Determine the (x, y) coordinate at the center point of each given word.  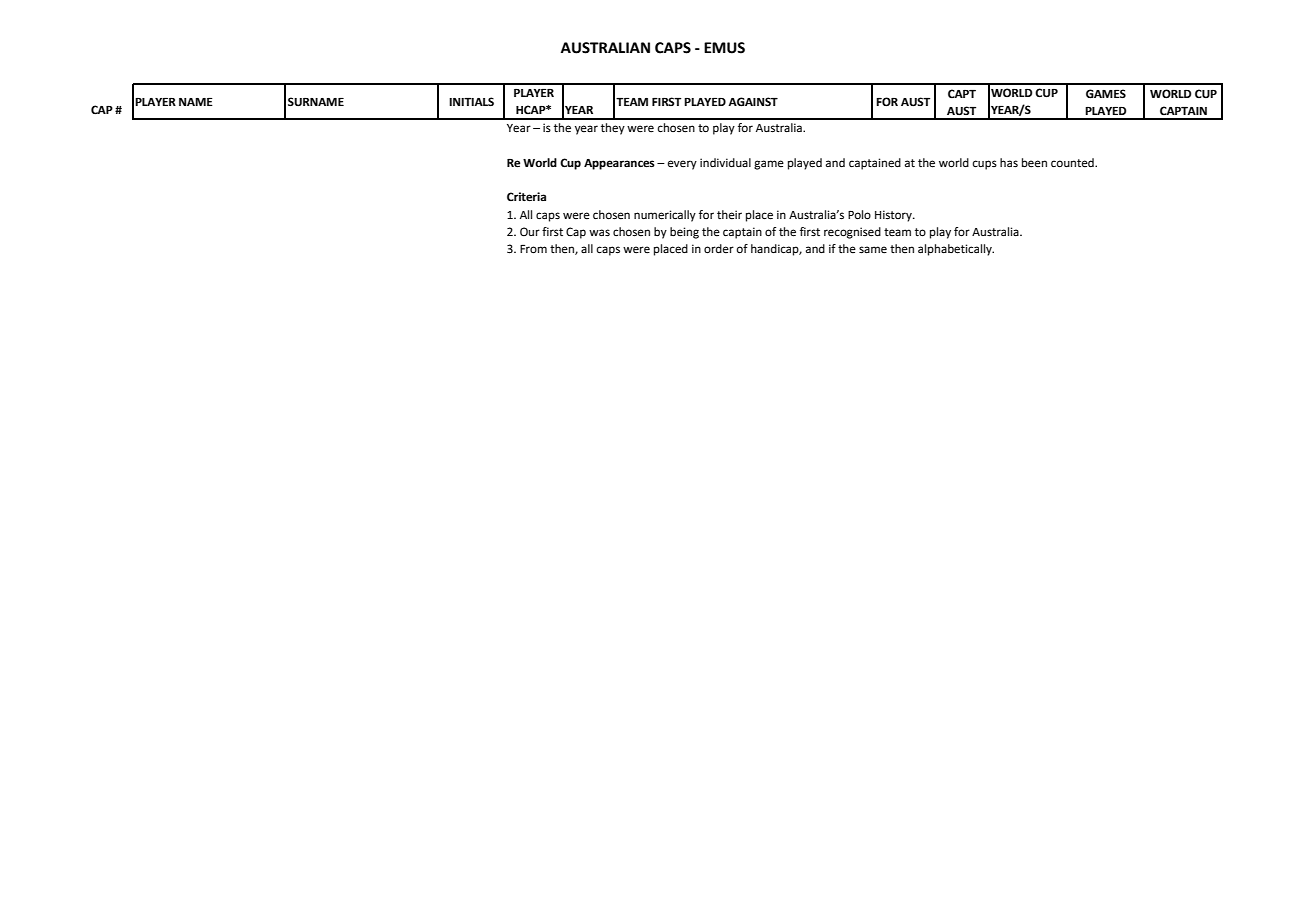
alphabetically (956, 250)
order (719, 249)
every (682, 165)
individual (725, 162)
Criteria (526, 197)
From (533, 249)
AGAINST (753, 102)
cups (985, 165)
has (1009, 163)
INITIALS (471, 101)
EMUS (724, 48)
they (613, 129)
